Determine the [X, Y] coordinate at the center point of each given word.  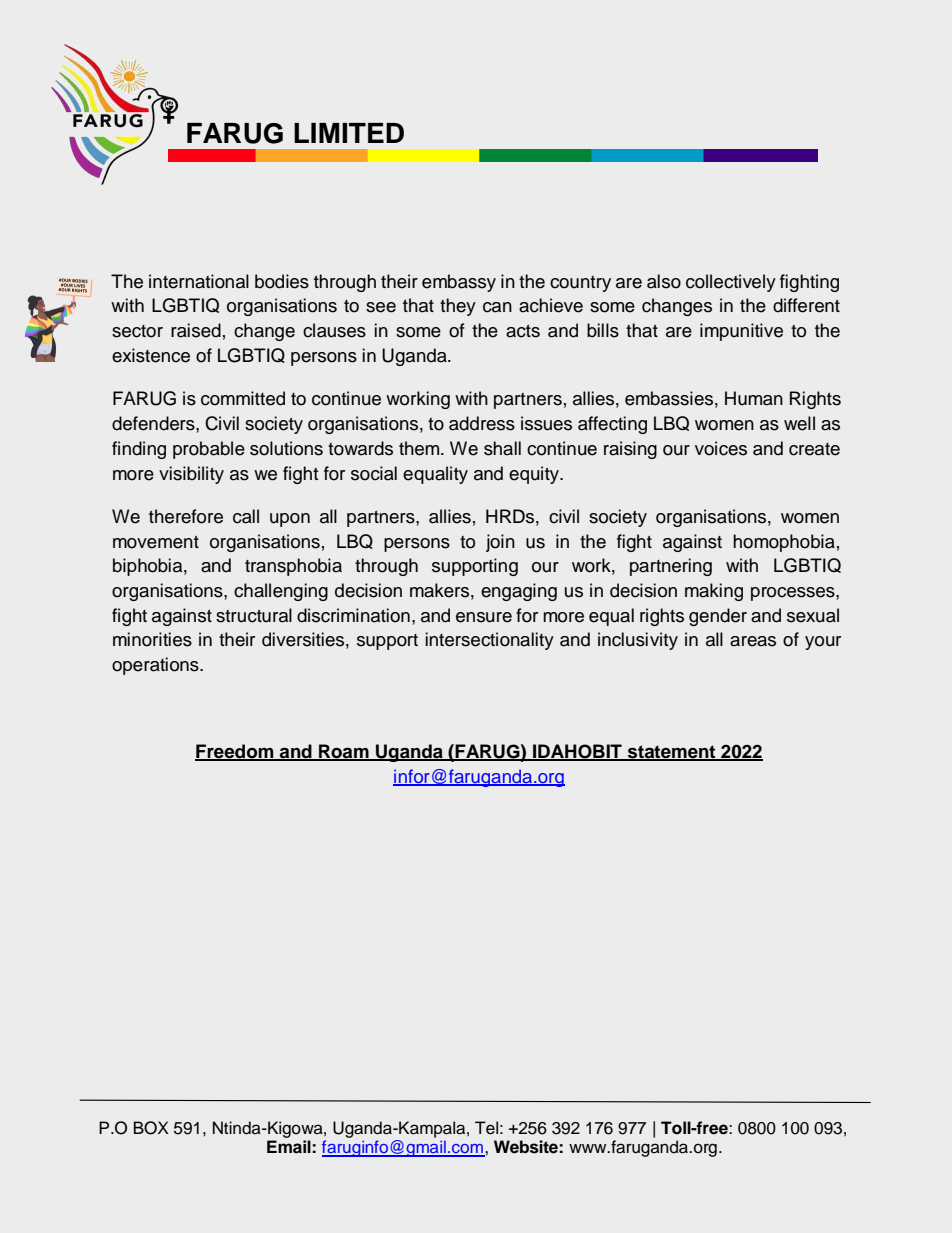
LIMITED [349, 133]
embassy [459, 283]
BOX [151, 1128]
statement [672, 752]
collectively [731, 283]
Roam [344, 752]
